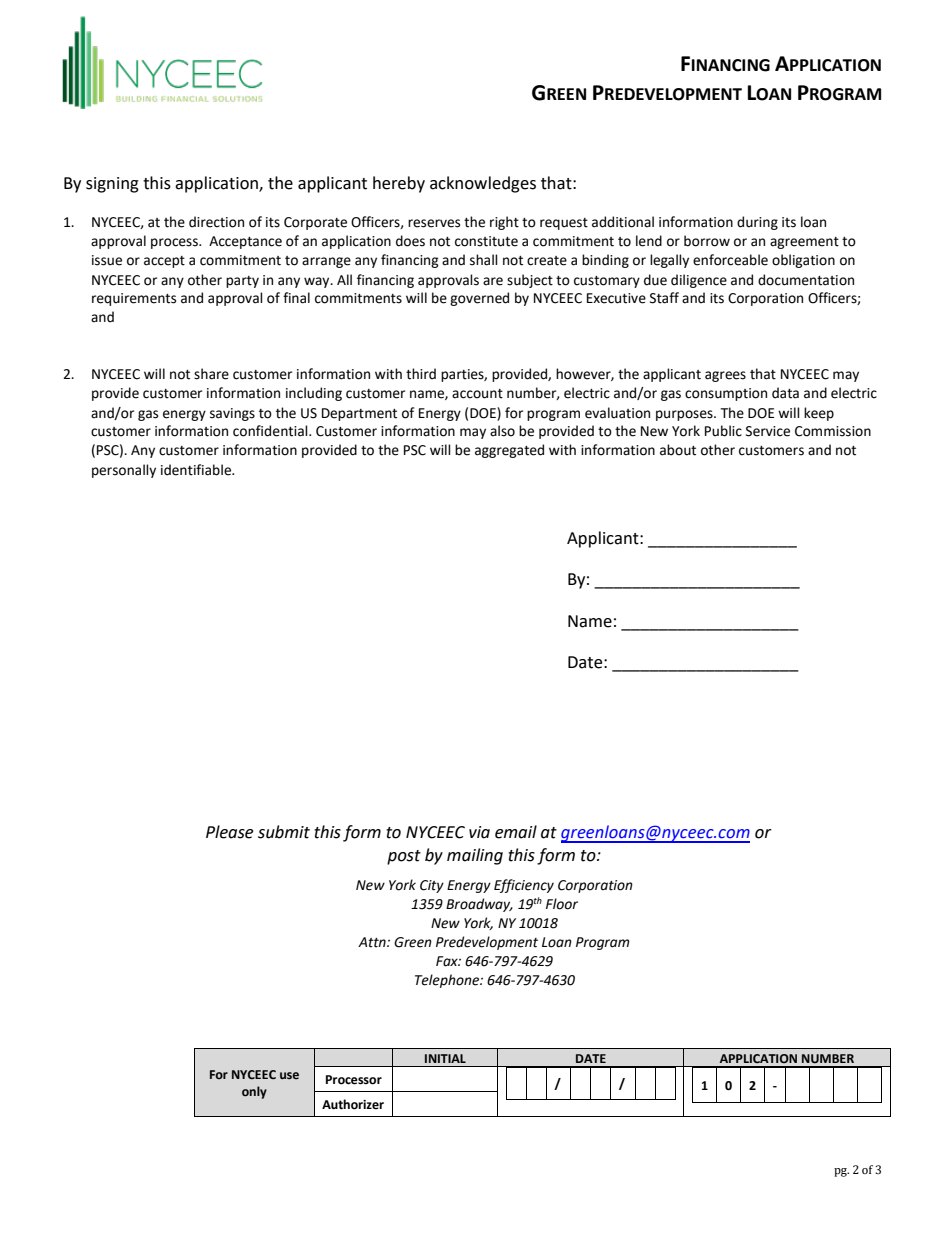 The width and height of the screenshot is (952, 1233). What do you see at coordinates (678, 450) in the screenshot?
I see `about` at bounding box center [678, 450].
